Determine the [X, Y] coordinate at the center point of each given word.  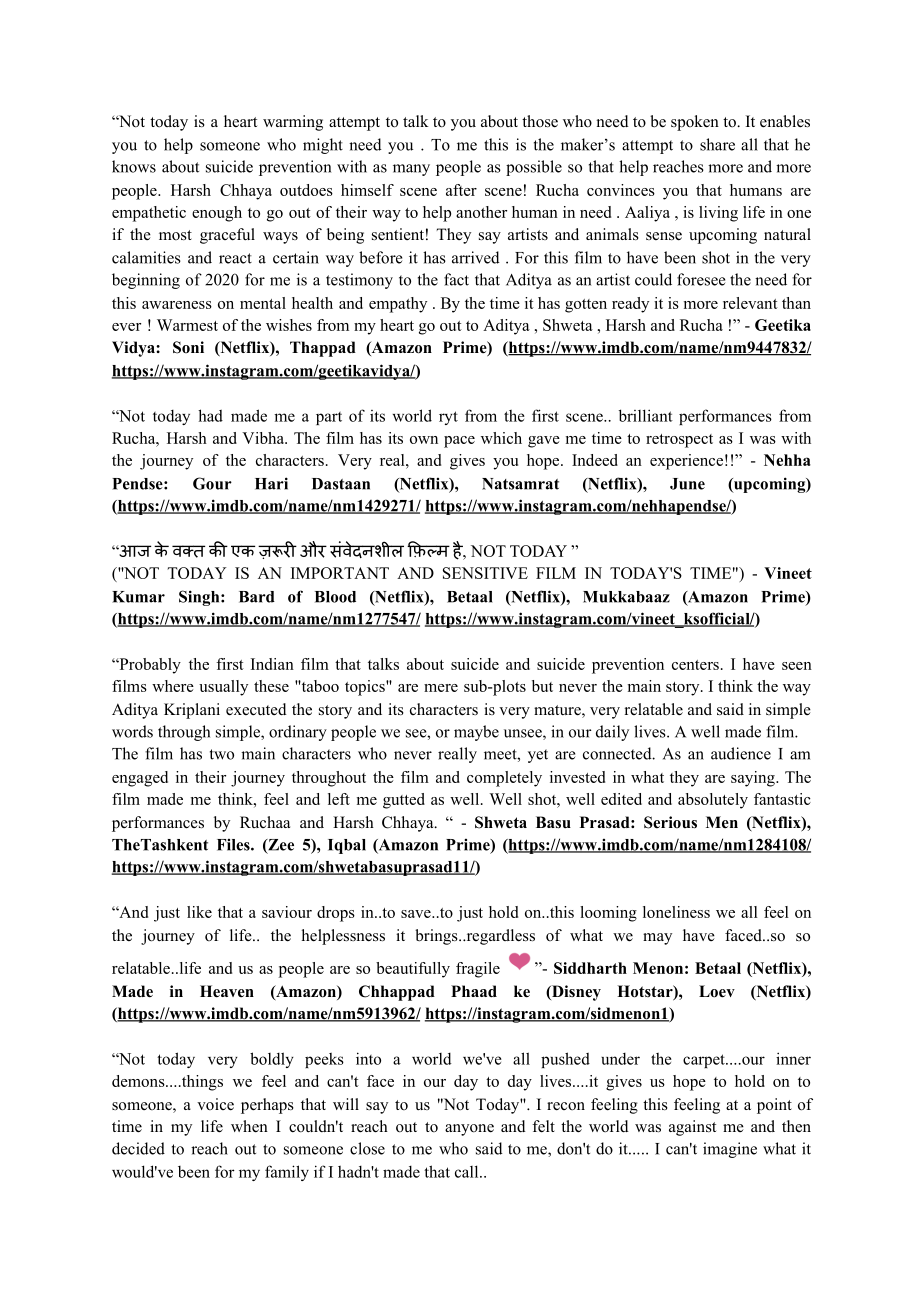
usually [223, 688]
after [461, 190]
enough [217, 214]
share [717, 144]
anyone [469, 1130]
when [249, 1126]
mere [441, 688]
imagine [730, 1150]
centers [695, 665]
